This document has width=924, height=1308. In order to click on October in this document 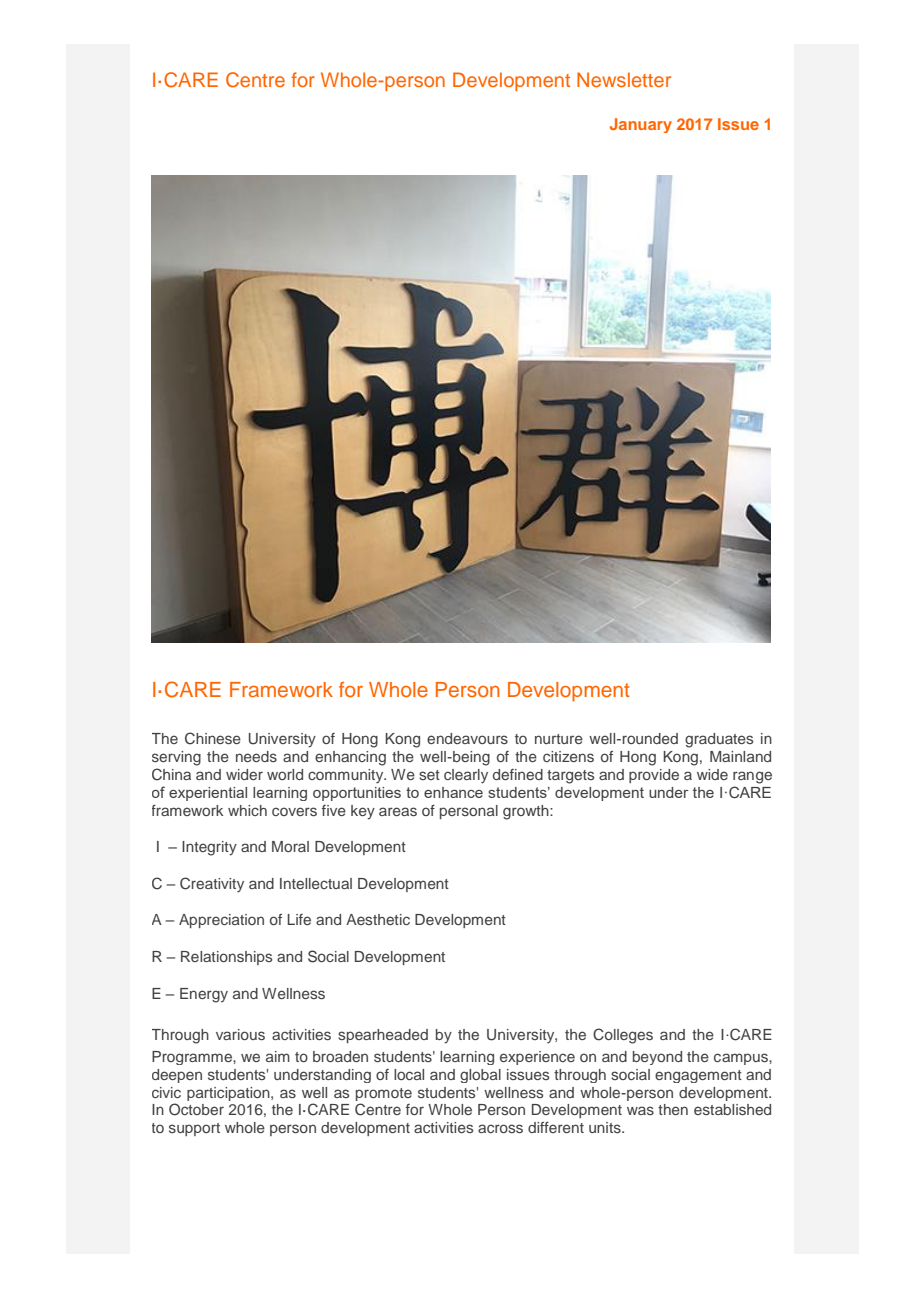, I will do `click(196, 1109)`.
